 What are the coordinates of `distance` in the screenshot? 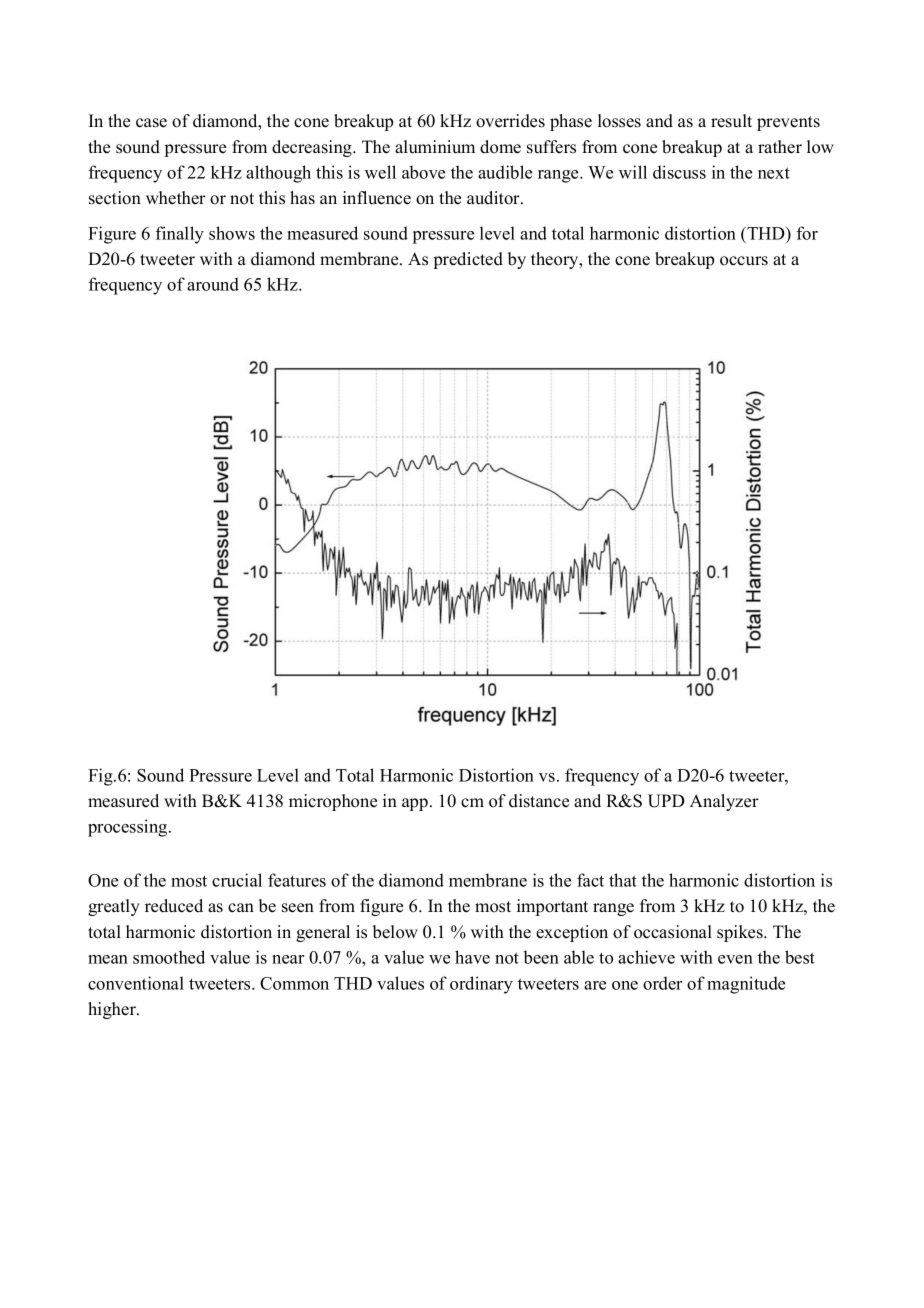 It's located at (539, 801).
